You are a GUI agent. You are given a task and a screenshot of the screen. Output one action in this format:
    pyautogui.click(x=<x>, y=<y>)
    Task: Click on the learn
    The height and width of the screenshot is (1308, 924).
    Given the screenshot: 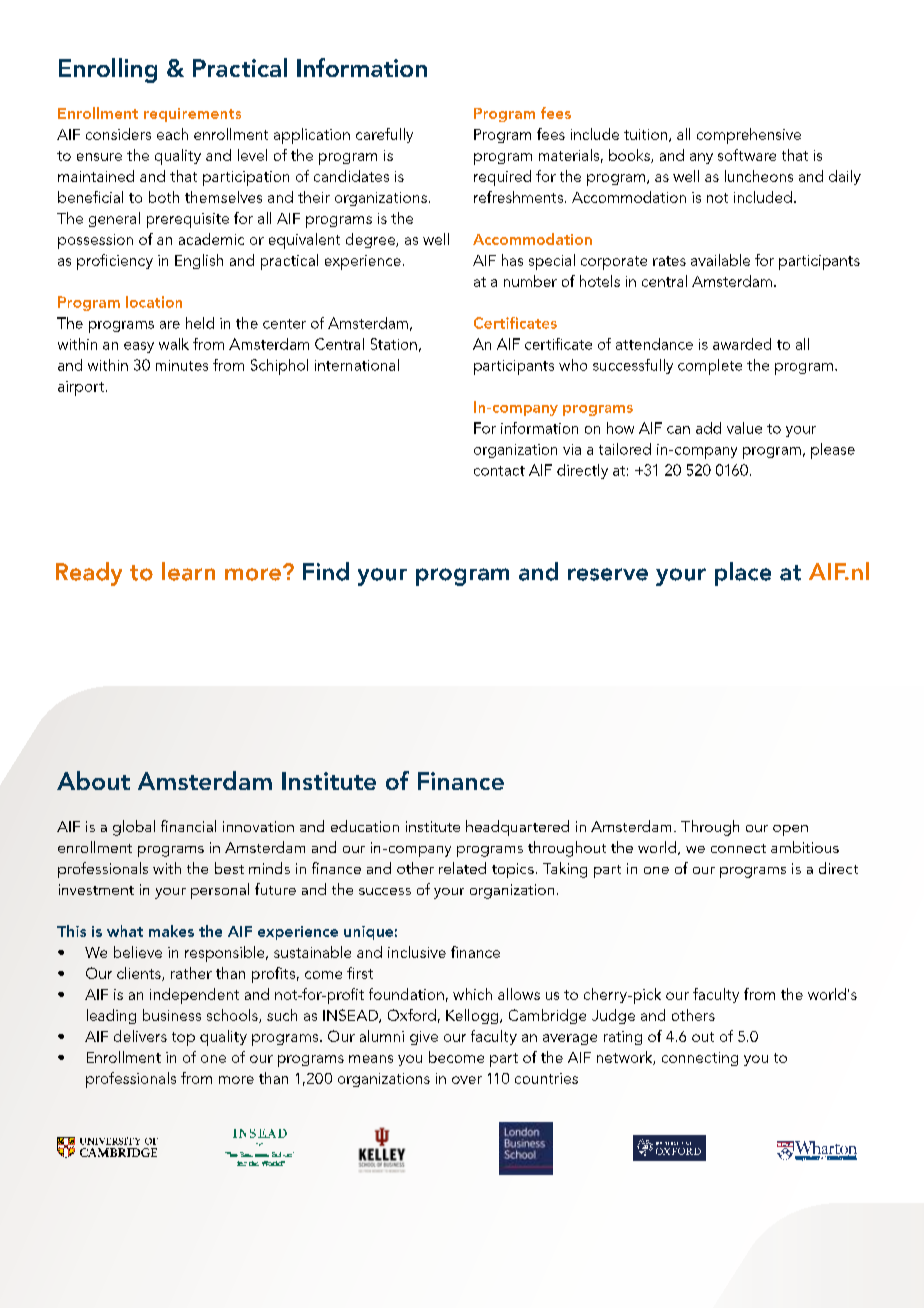 What is the action you would take?
    pyautogui.click(x=188, y=571)
